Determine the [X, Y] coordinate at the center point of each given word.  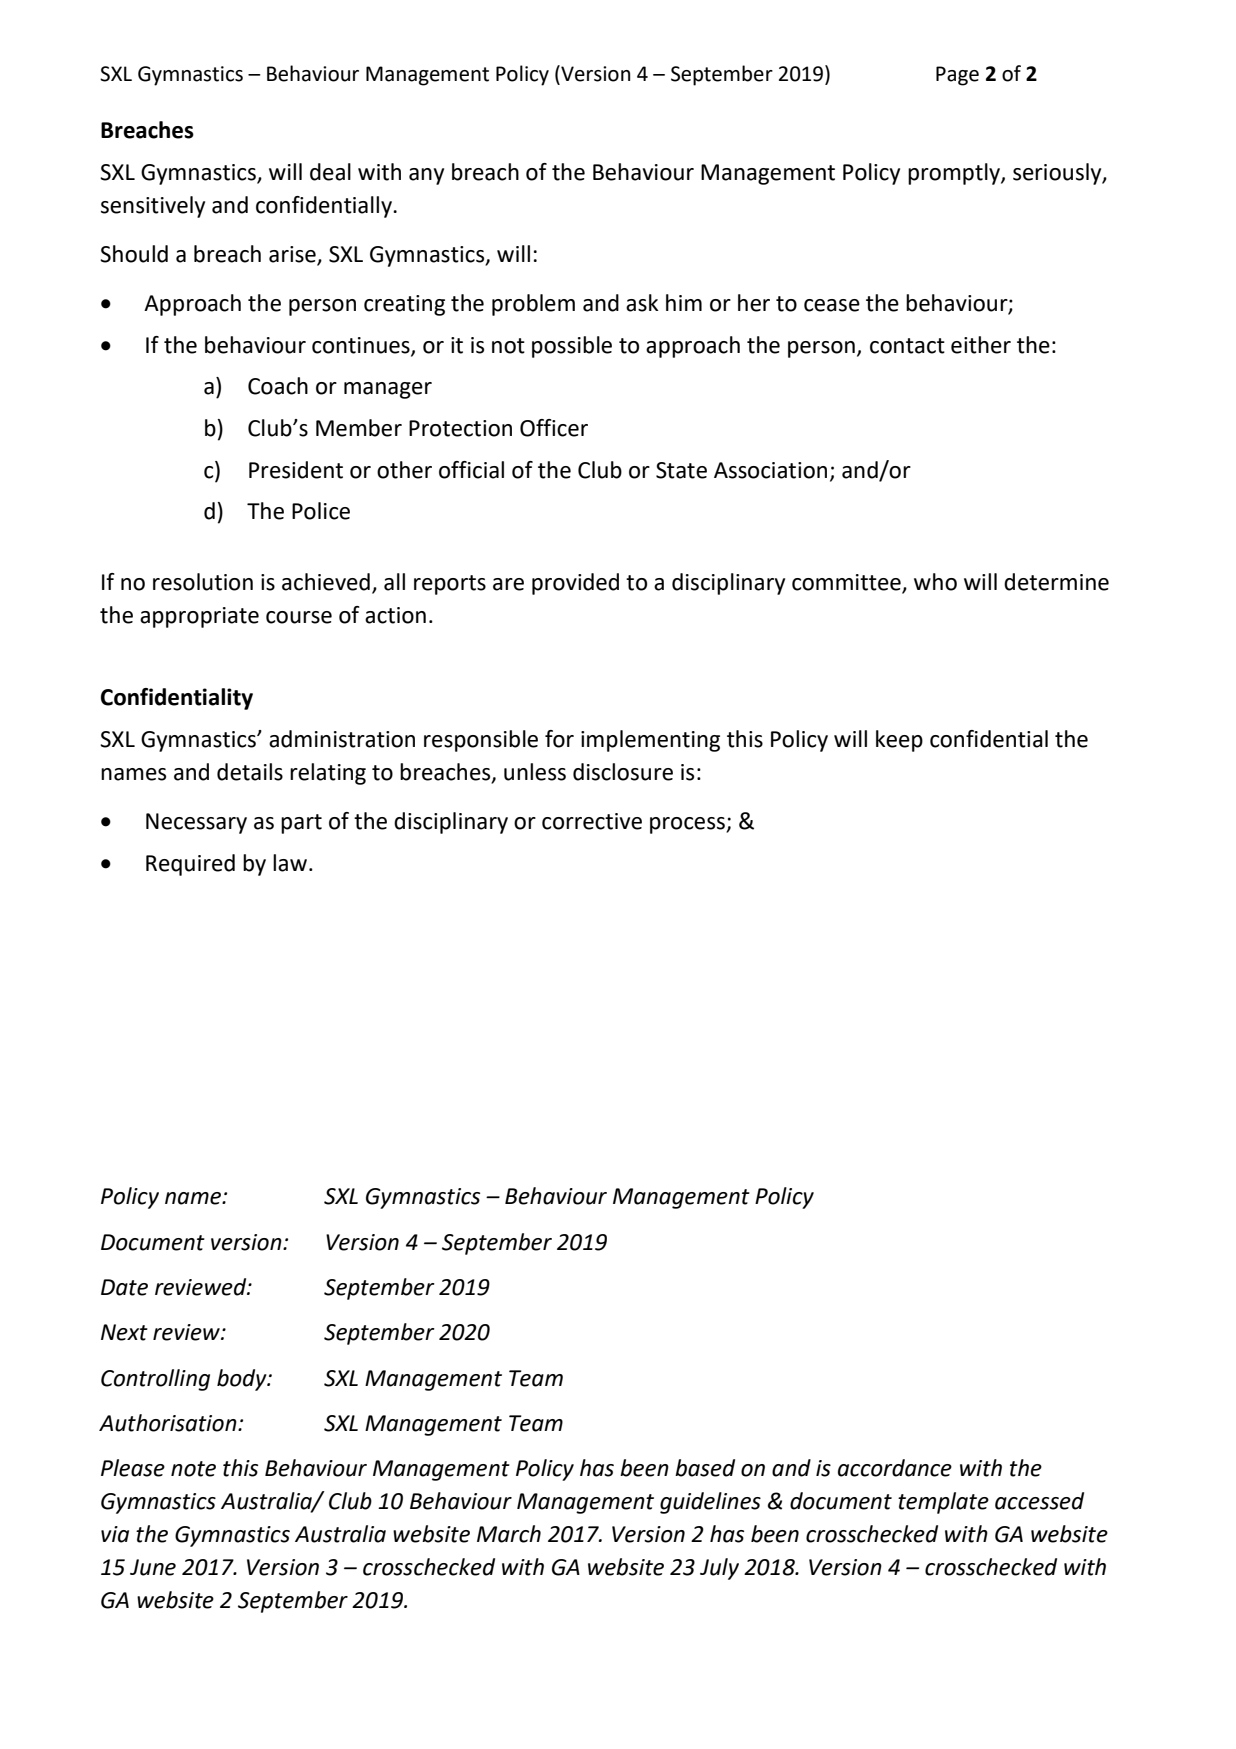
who [935, 582]
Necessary [196, 823]
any [426, 176]
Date [124, 1287]
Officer [554, 428]
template [943, 1503]
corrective [592, 821]
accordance [895, 1468]
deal [330, 172]
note [193, 1469]
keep [899, 741]
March [509, 1534]
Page [957, 76]
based [705, 1468]
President [296, 470]
